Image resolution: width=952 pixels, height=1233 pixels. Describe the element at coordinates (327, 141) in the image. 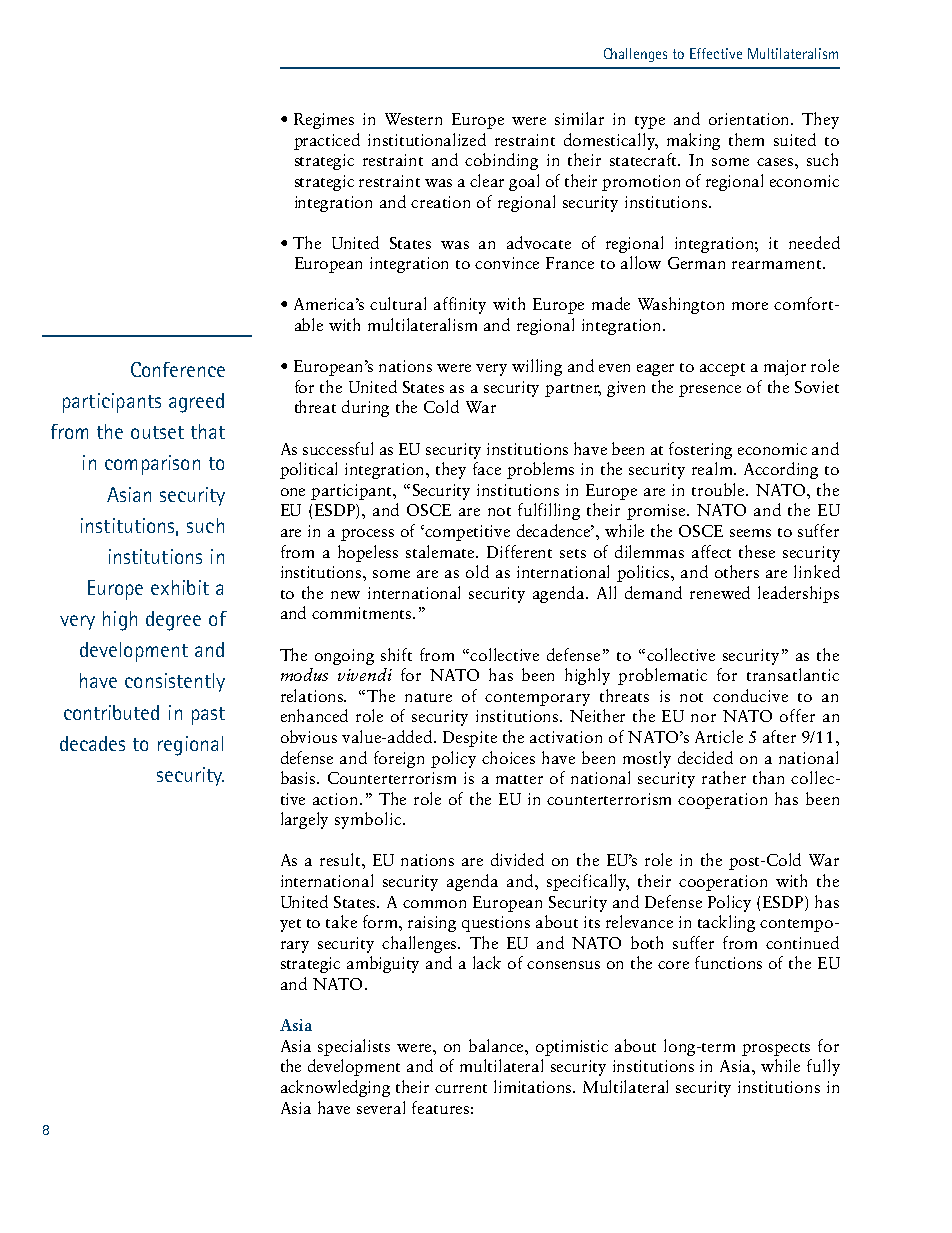

I see `practiced` at that location.
